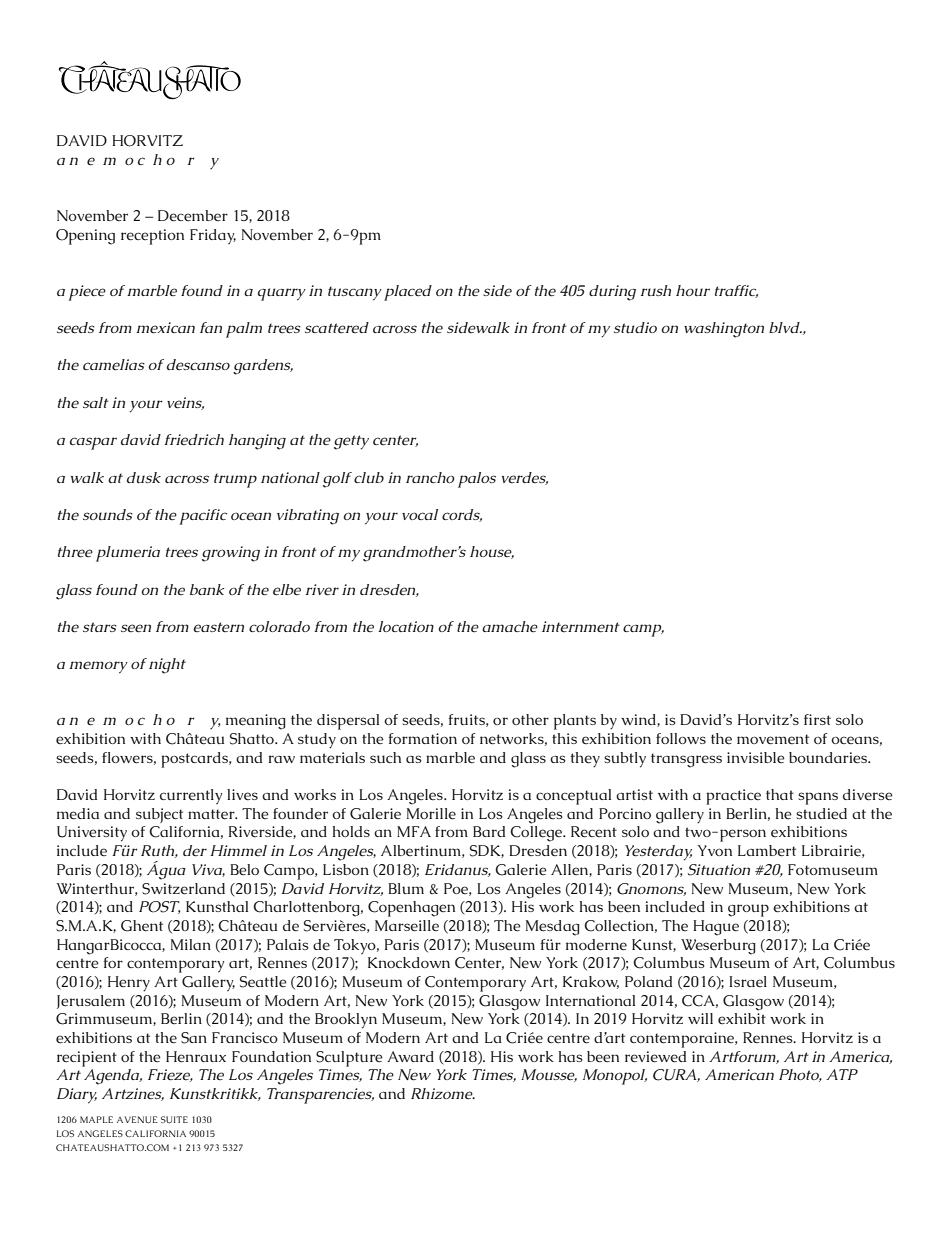  Describe the element at coordinates (152, 237) in the screenshot. I see `reception` at that location.
